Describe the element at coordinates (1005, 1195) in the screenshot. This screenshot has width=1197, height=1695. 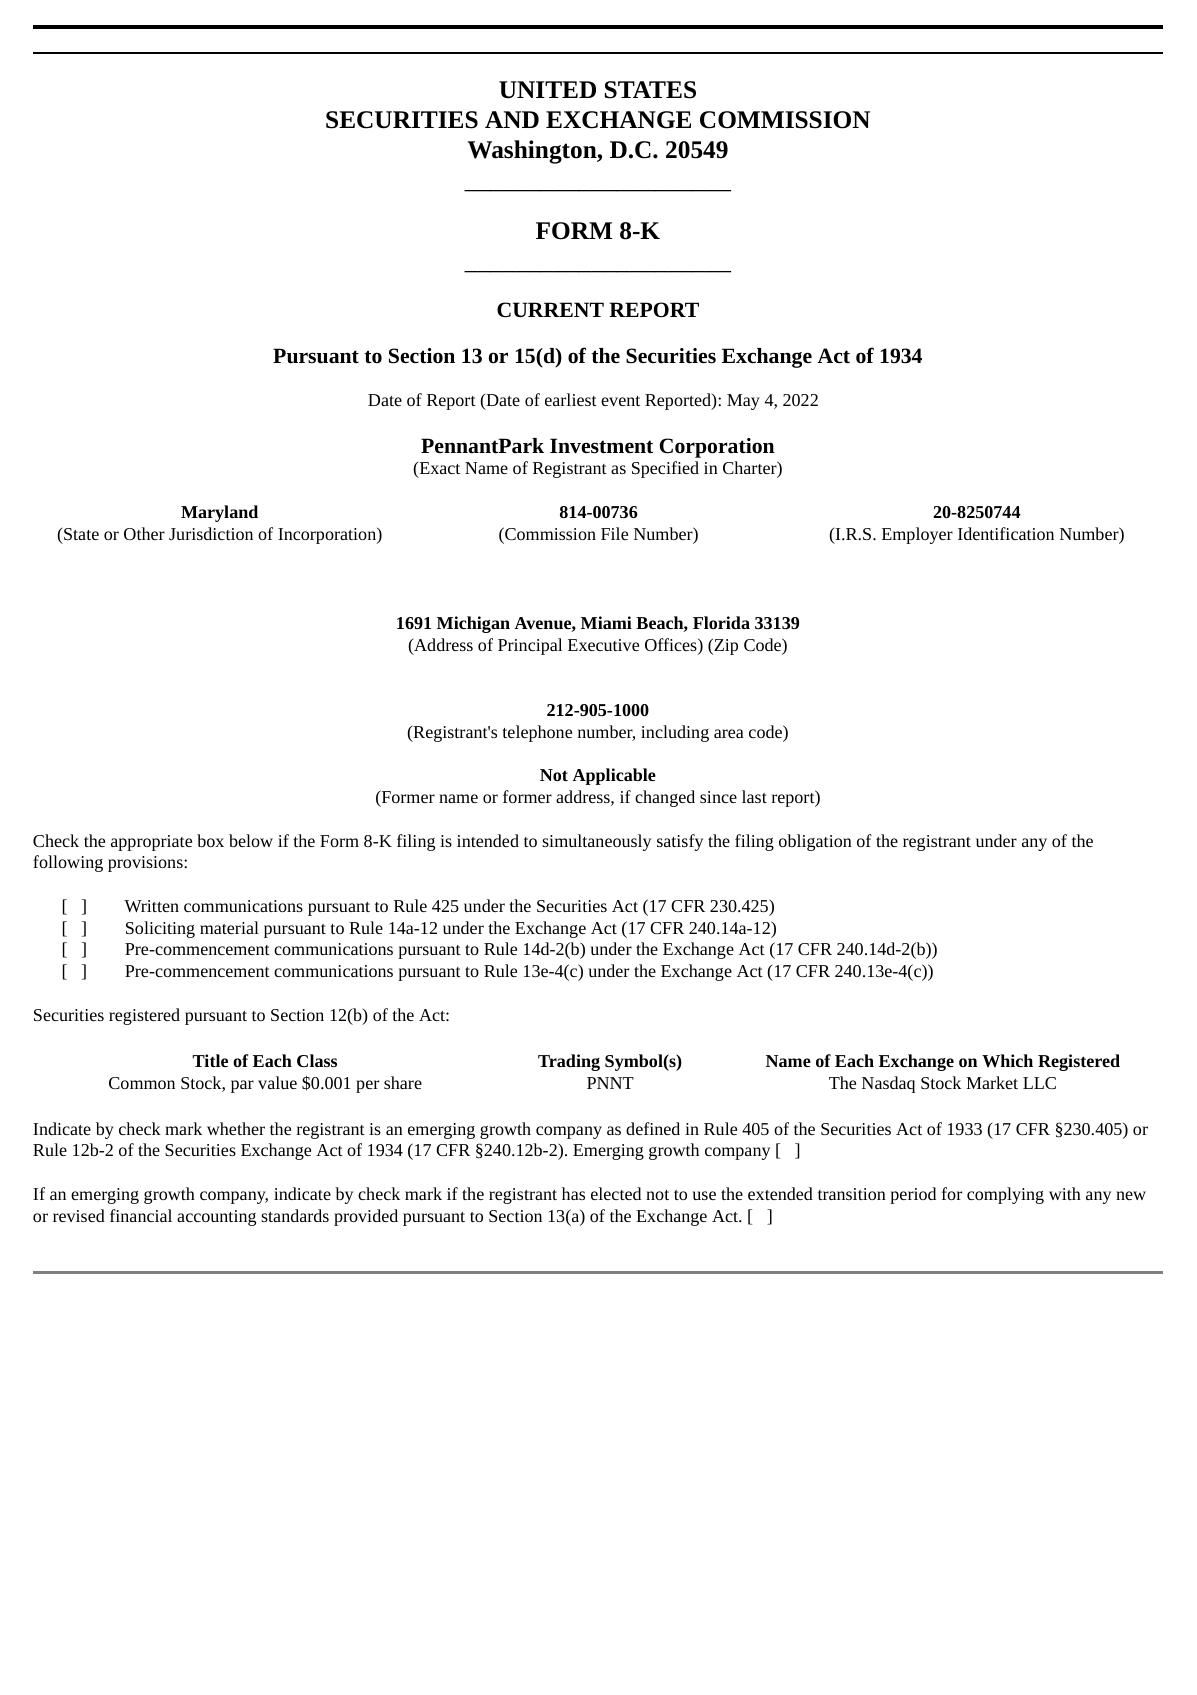
I see `complying` at that location.
